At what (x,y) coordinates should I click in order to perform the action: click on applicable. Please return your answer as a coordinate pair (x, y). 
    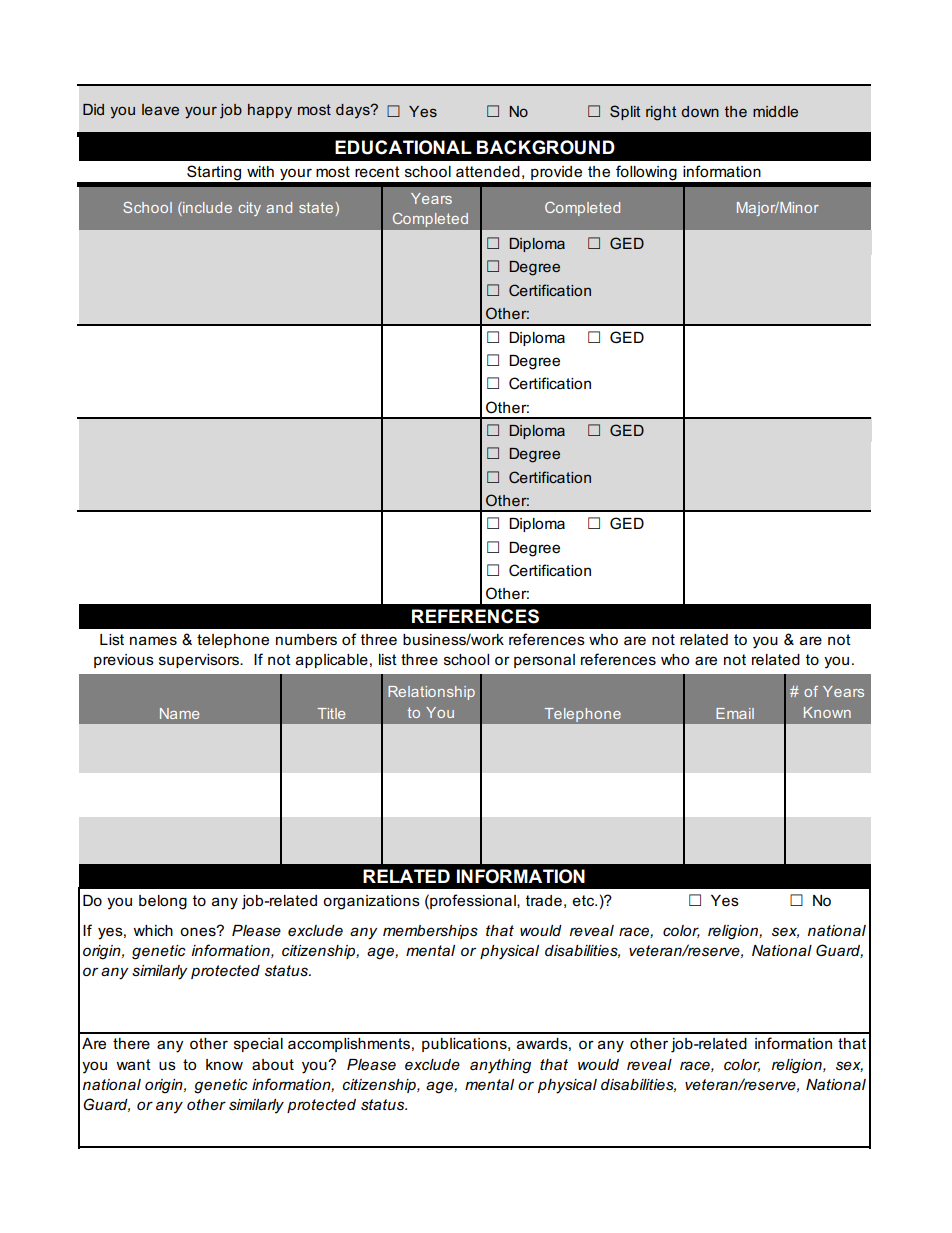
    Looking at the image, I should click on (332, 661).
